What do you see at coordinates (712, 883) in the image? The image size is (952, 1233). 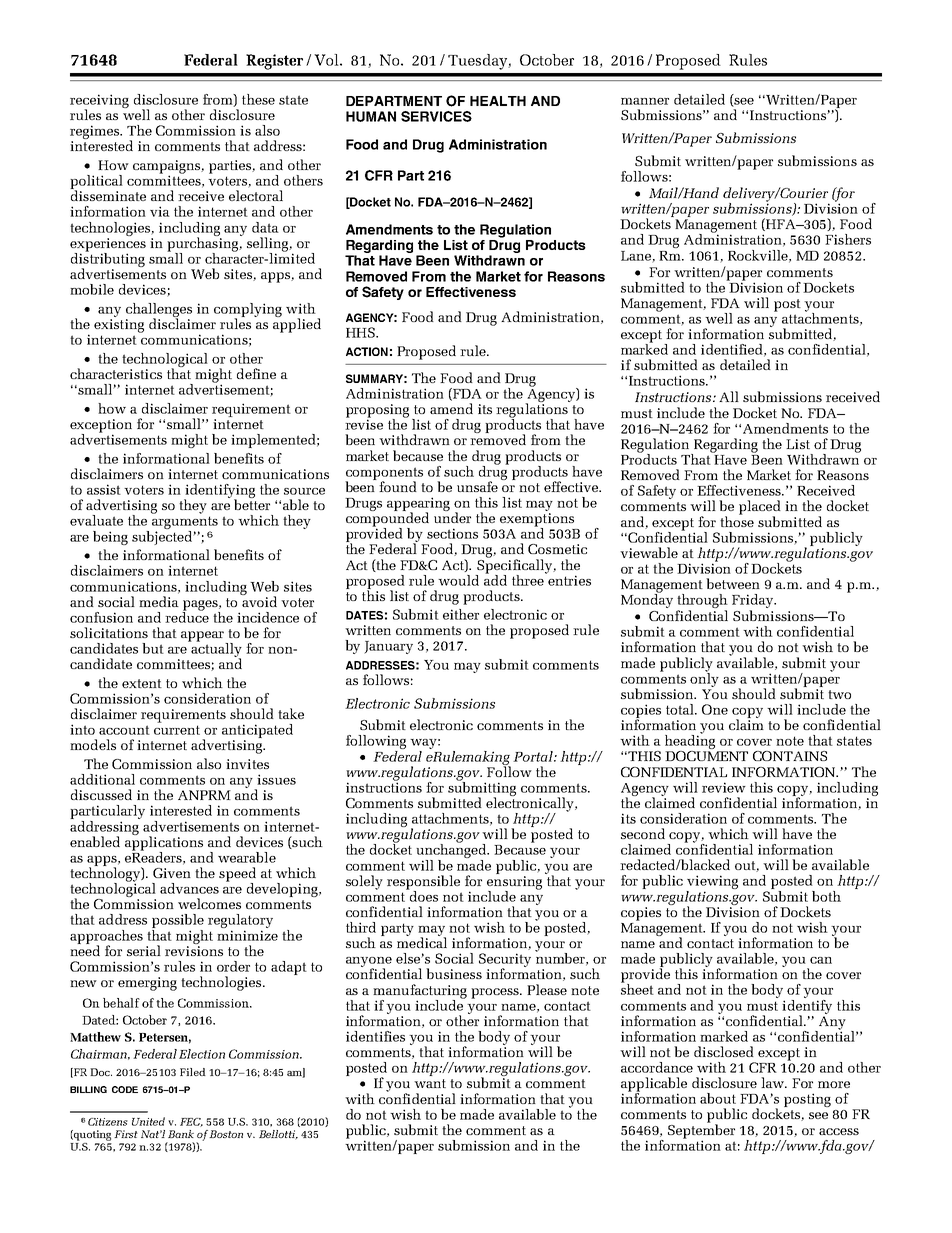 I see `viewing` at bounding box center [712, 883].
